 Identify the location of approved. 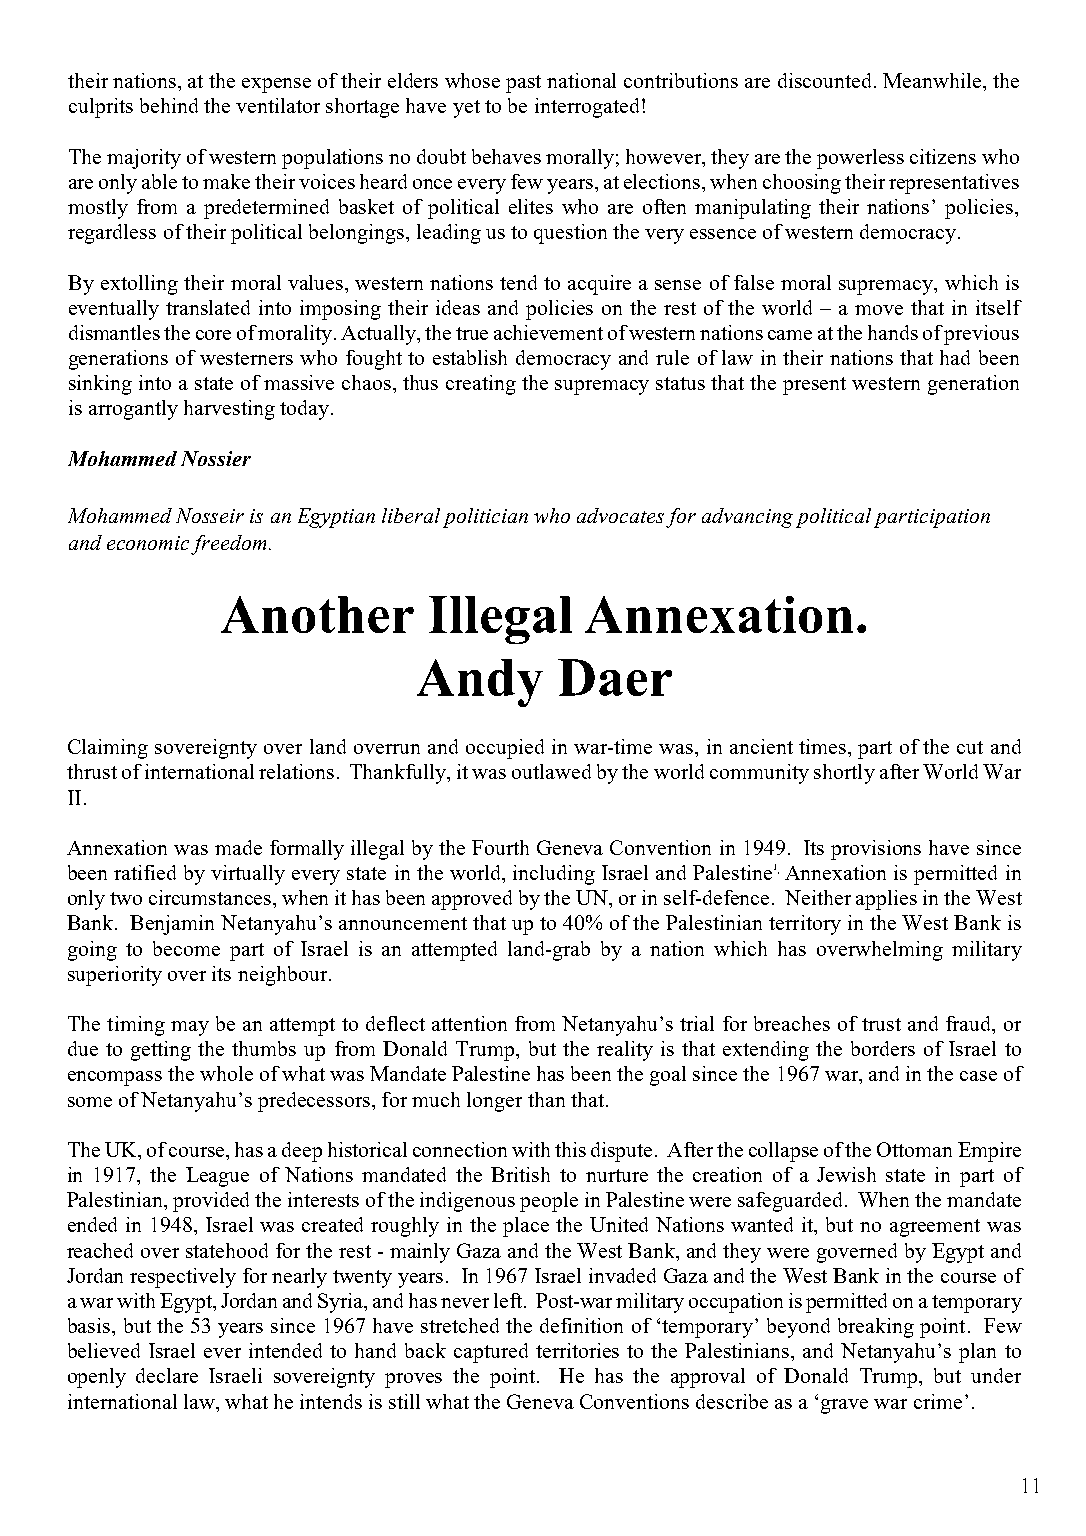
(472, 900).
